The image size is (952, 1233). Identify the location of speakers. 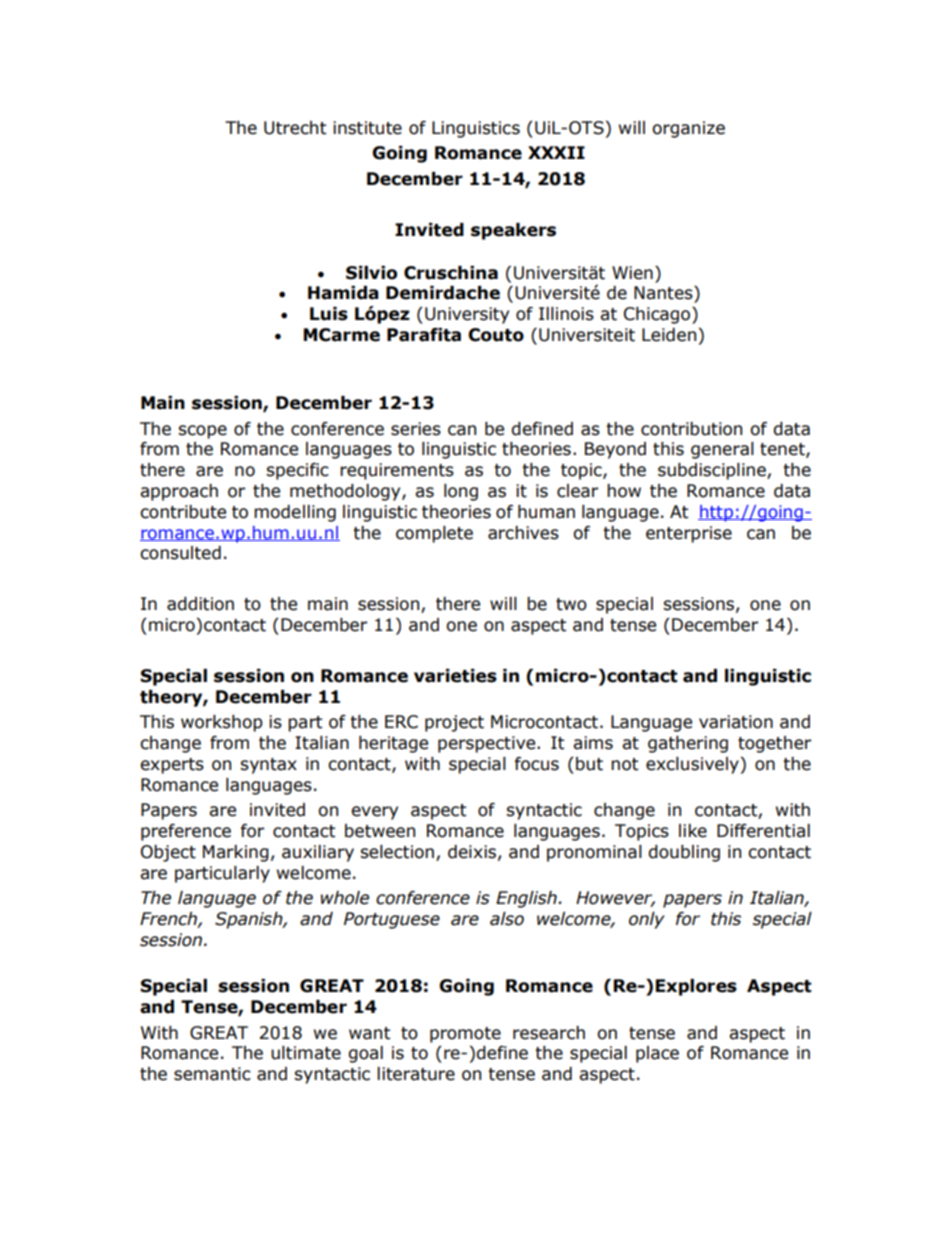
(513, 231).
